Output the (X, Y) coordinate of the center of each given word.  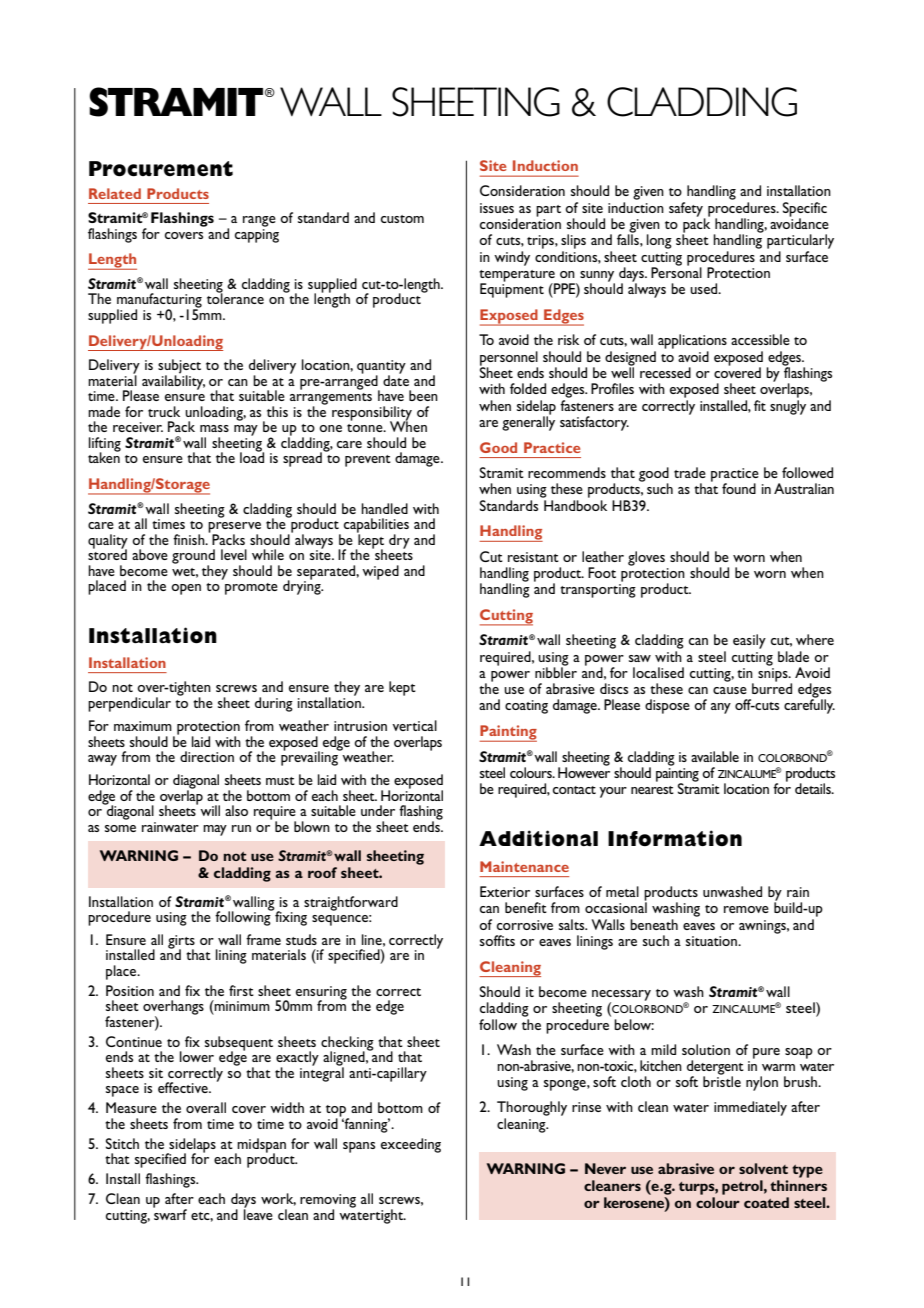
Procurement (161, 169)
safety (687, 210)
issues (497, 208)
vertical (414, 725)
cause (730, 690)
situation (713, 941)
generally (528, 422)
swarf (170, 1213)
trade (690, 472)
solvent (763, 1168)
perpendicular (129, 704)
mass (214, 428)
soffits (497, 940)
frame (263, 939)
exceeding (411, 1145)
